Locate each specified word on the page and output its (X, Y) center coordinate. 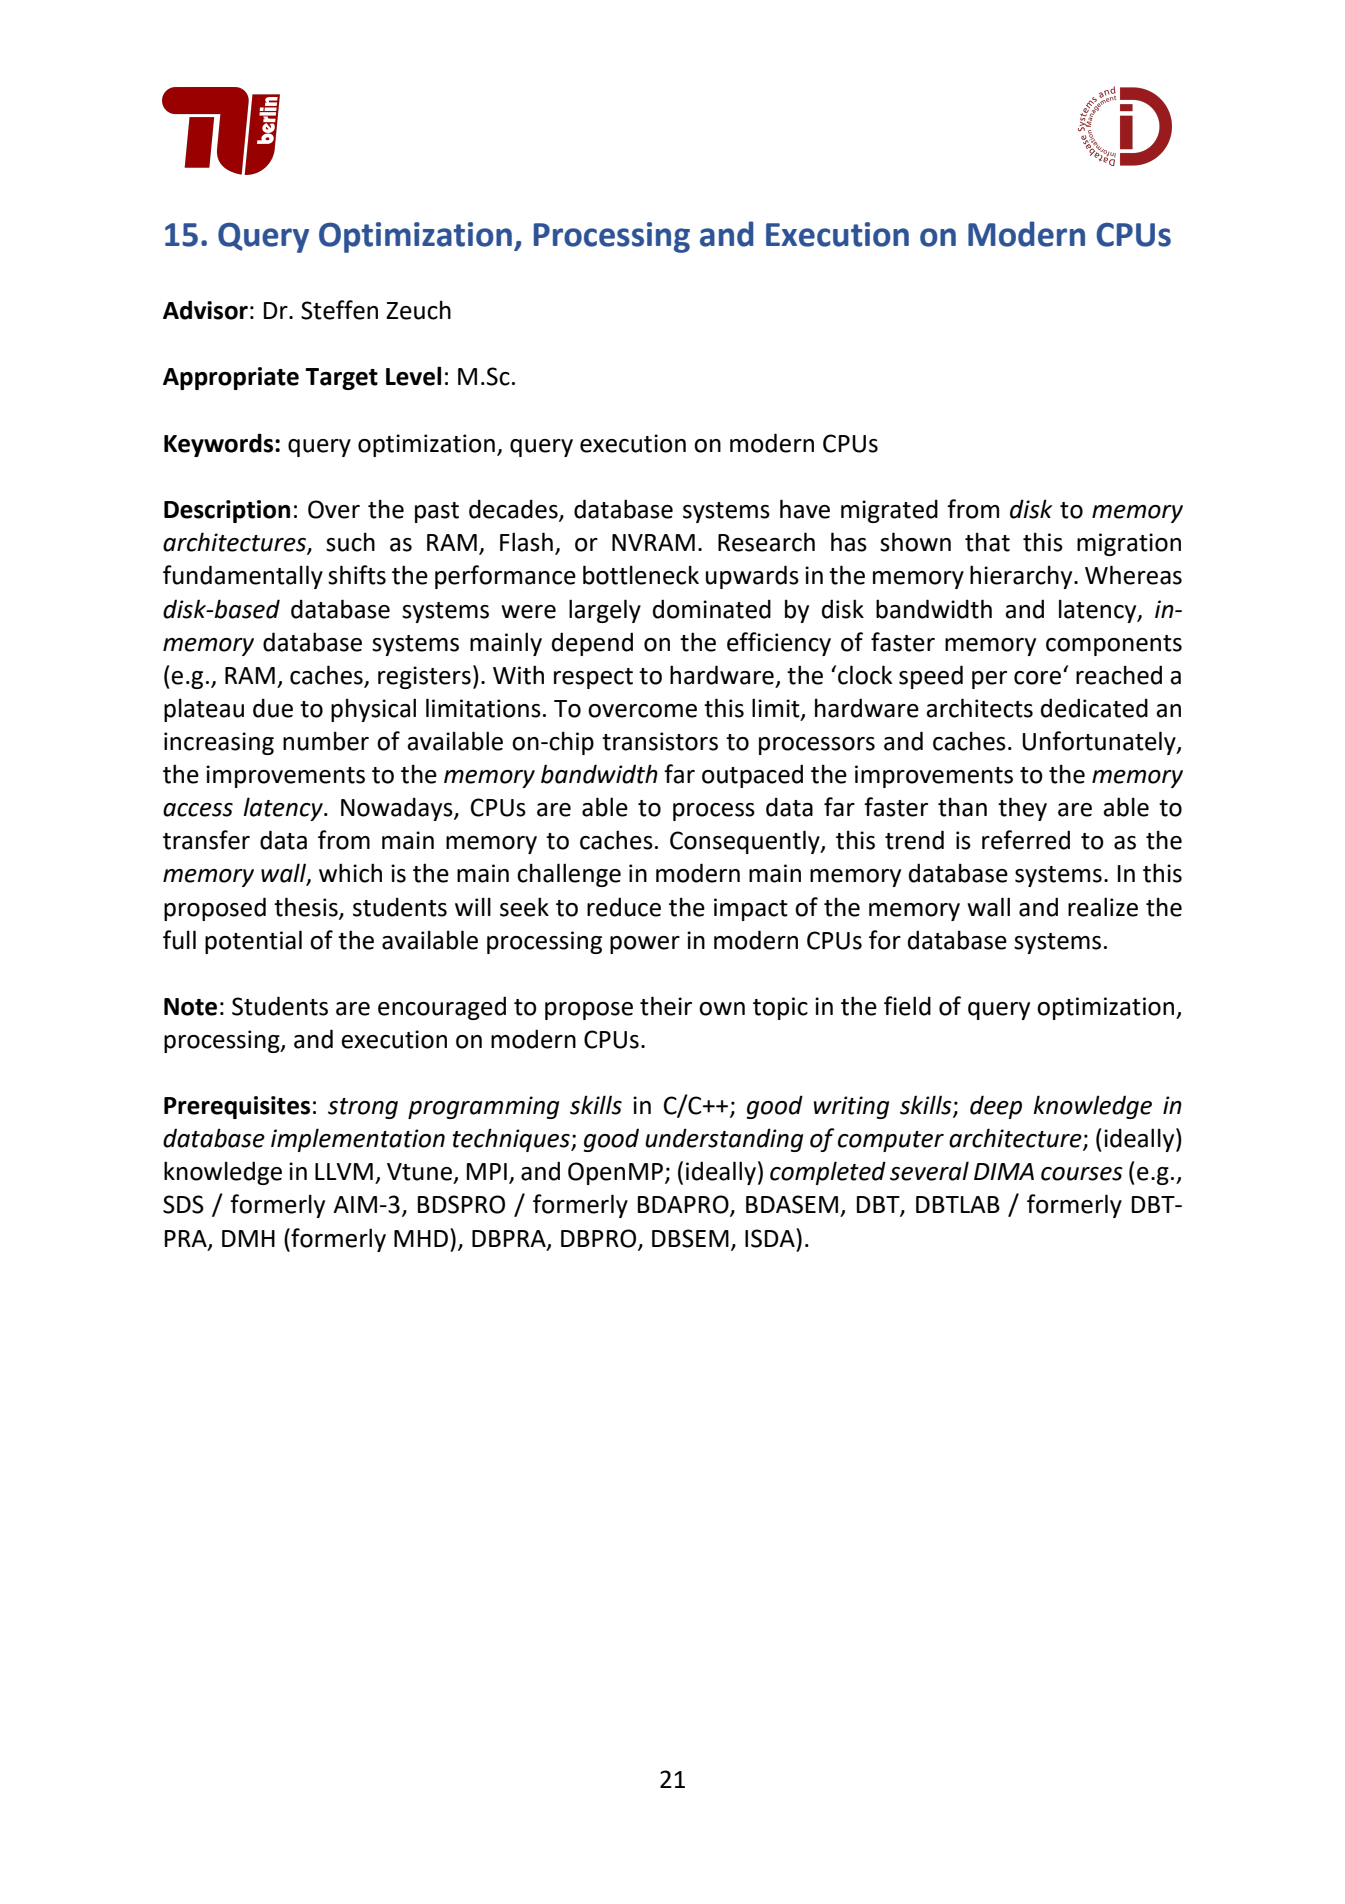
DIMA (1004, 1171)
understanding (724, 1140)
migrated (889, 511)
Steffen (339, 310)
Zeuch (418, 310)
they (1022, 809)
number (326, 741)
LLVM (344, 1171)
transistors (660, 741)
